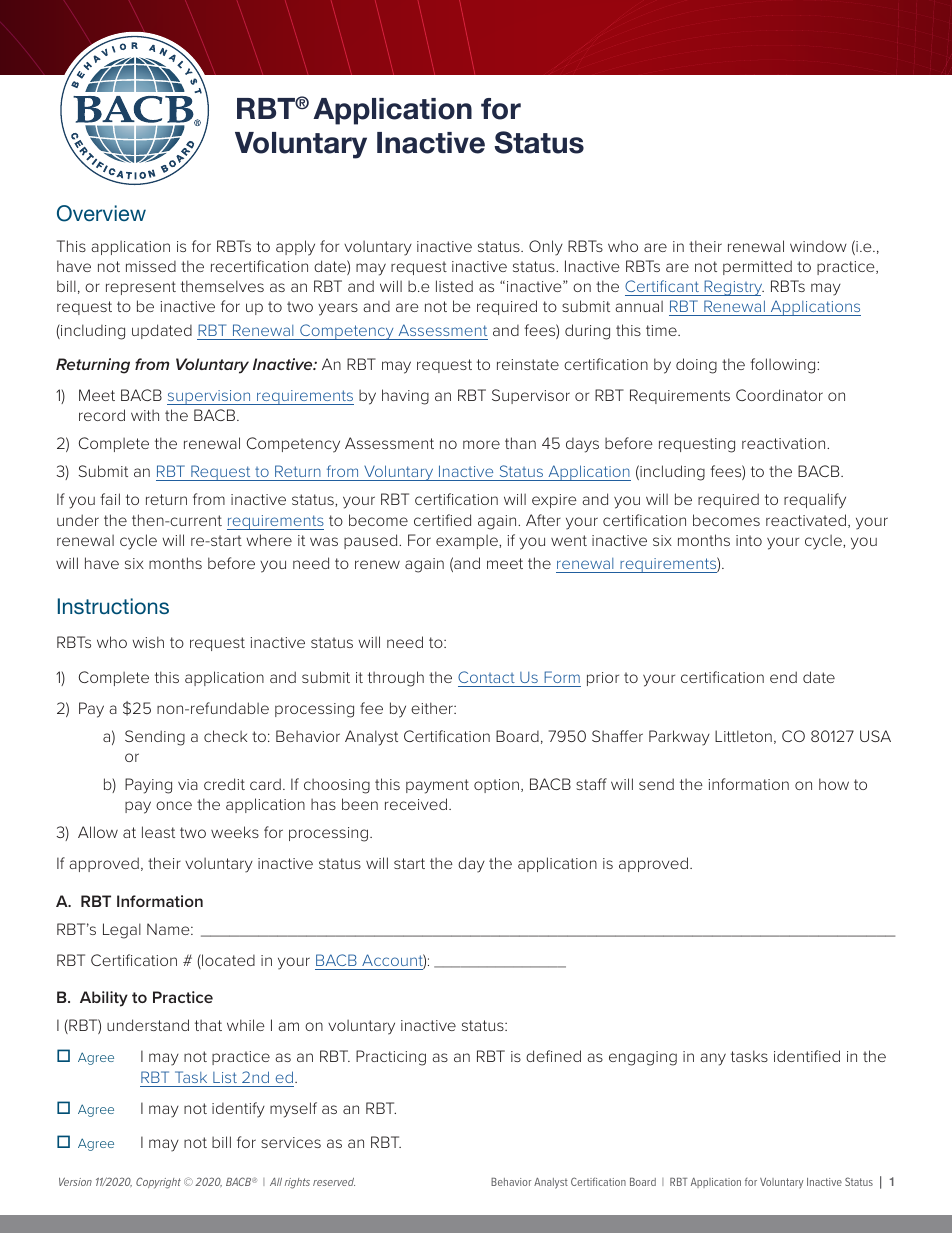  I want to click on check, so click(225, 736).
